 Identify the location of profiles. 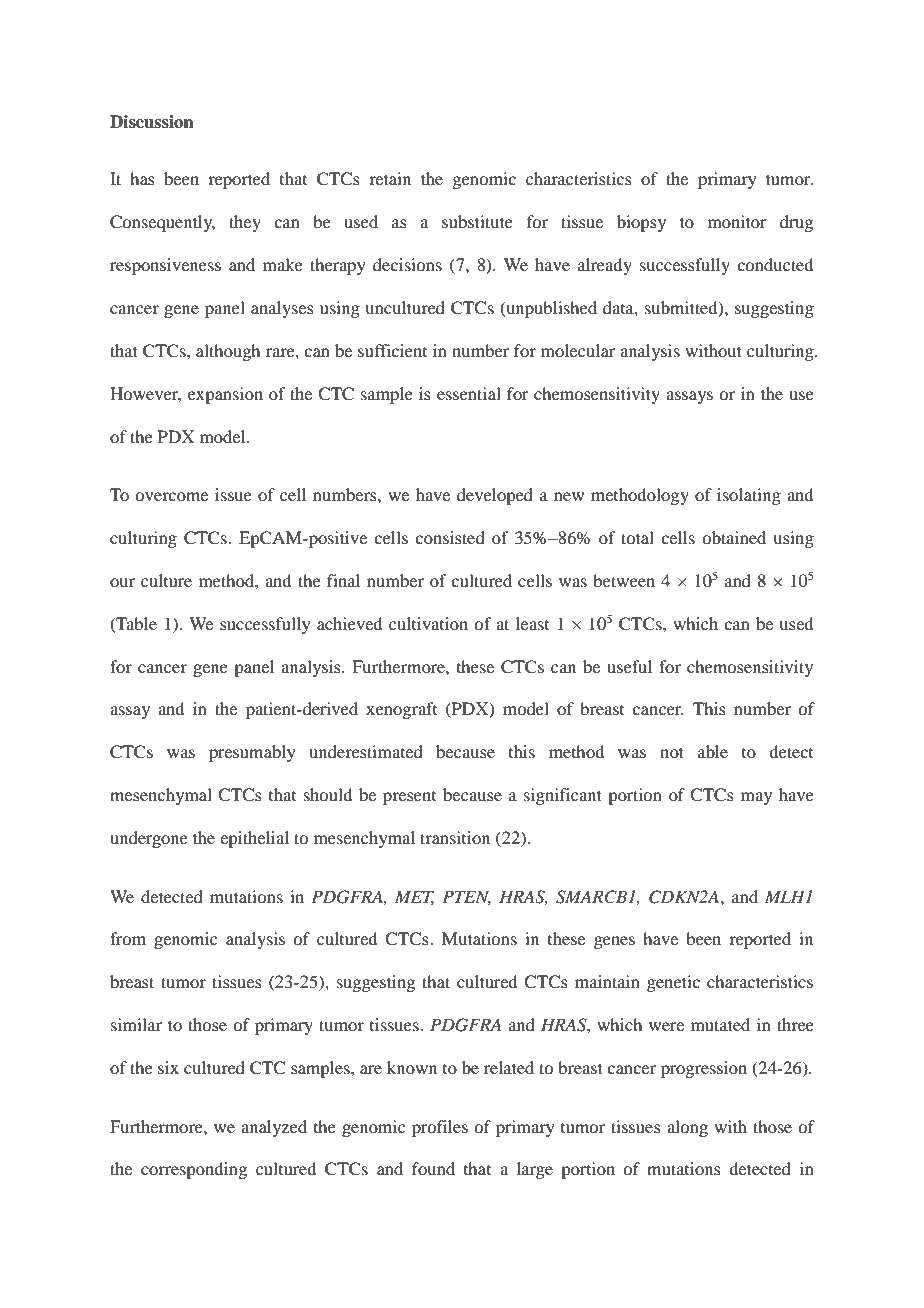
(440, 1128).
